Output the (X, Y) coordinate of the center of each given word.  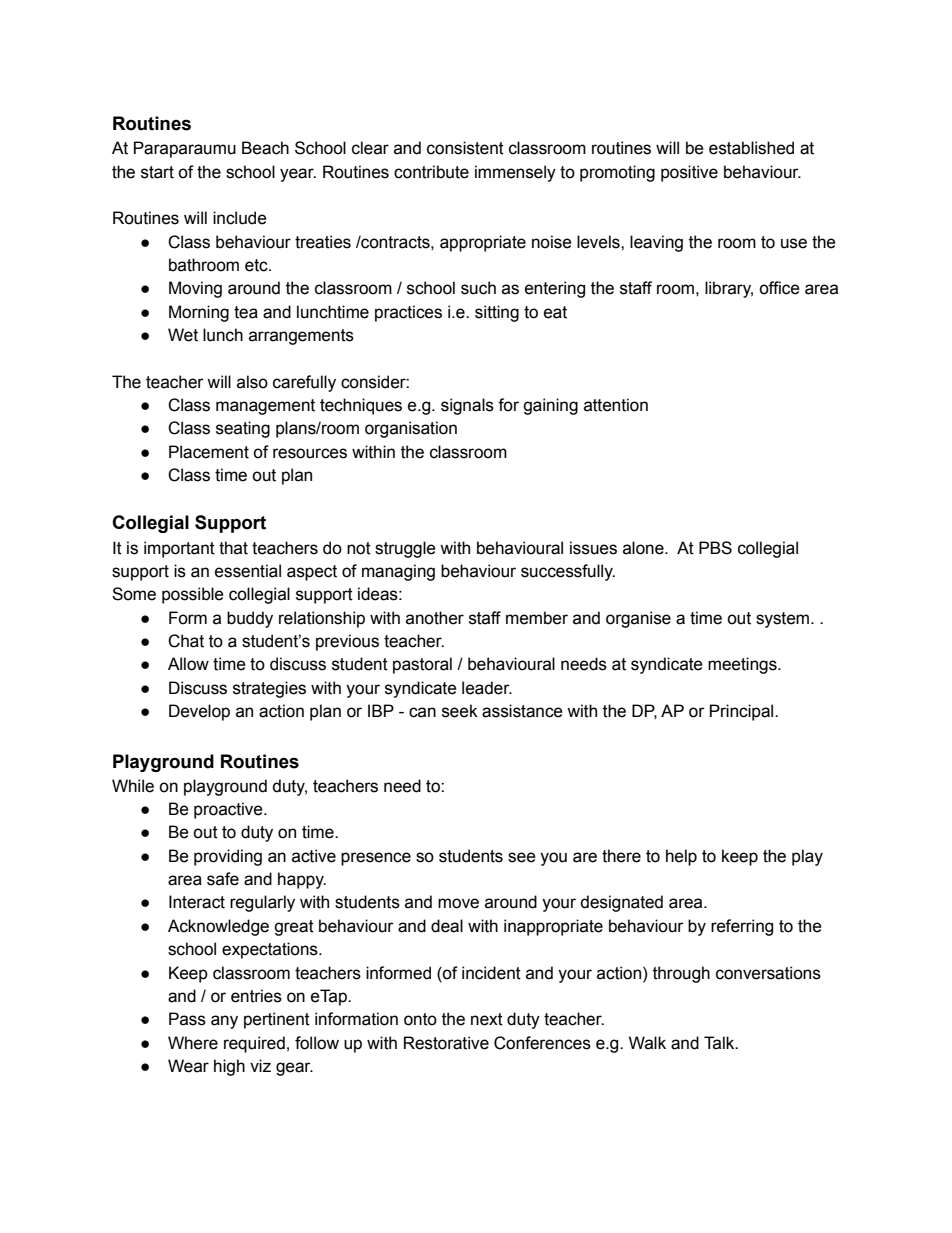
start (157, 172)
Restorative (446, 1043)
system (784, 620)
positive (689, 173)
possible (193, 595)
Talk (720, 1043)
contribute (431, 172)
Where (193, 1043)
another (435, 618)
